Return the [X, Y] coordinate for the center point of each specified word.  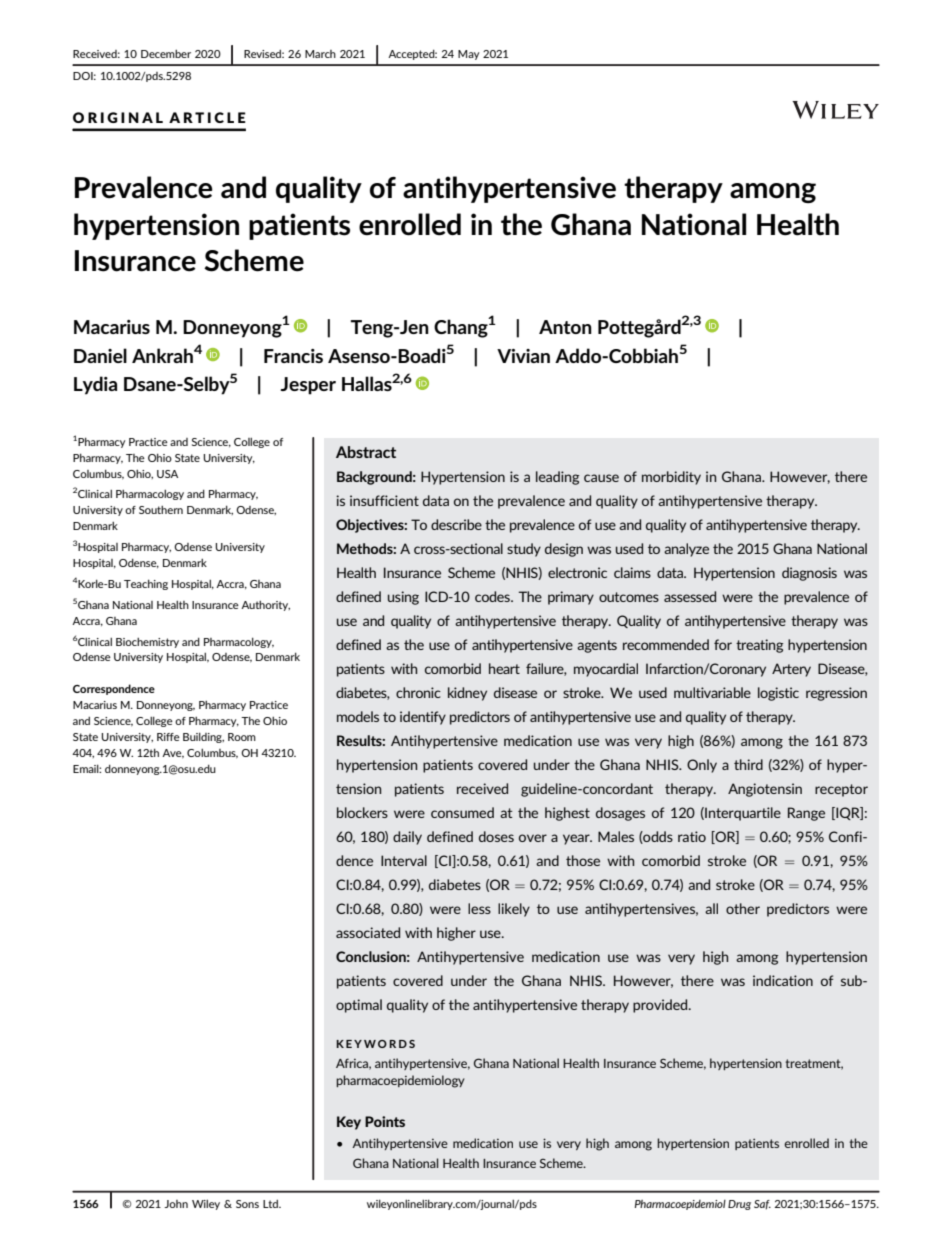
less [479, 908]
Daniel [100, 355]
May [469, 55]
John [176, 1204]
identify [423, 718]
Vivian [523, 356]
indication [783, 980]
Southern [161, 510]
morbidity [671, 478]
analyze [686, 550]
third [748, 764]
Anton [565, 327]
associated [368, 932]
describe [456, 524]
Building [203, 737]
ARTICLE [207, 117]
